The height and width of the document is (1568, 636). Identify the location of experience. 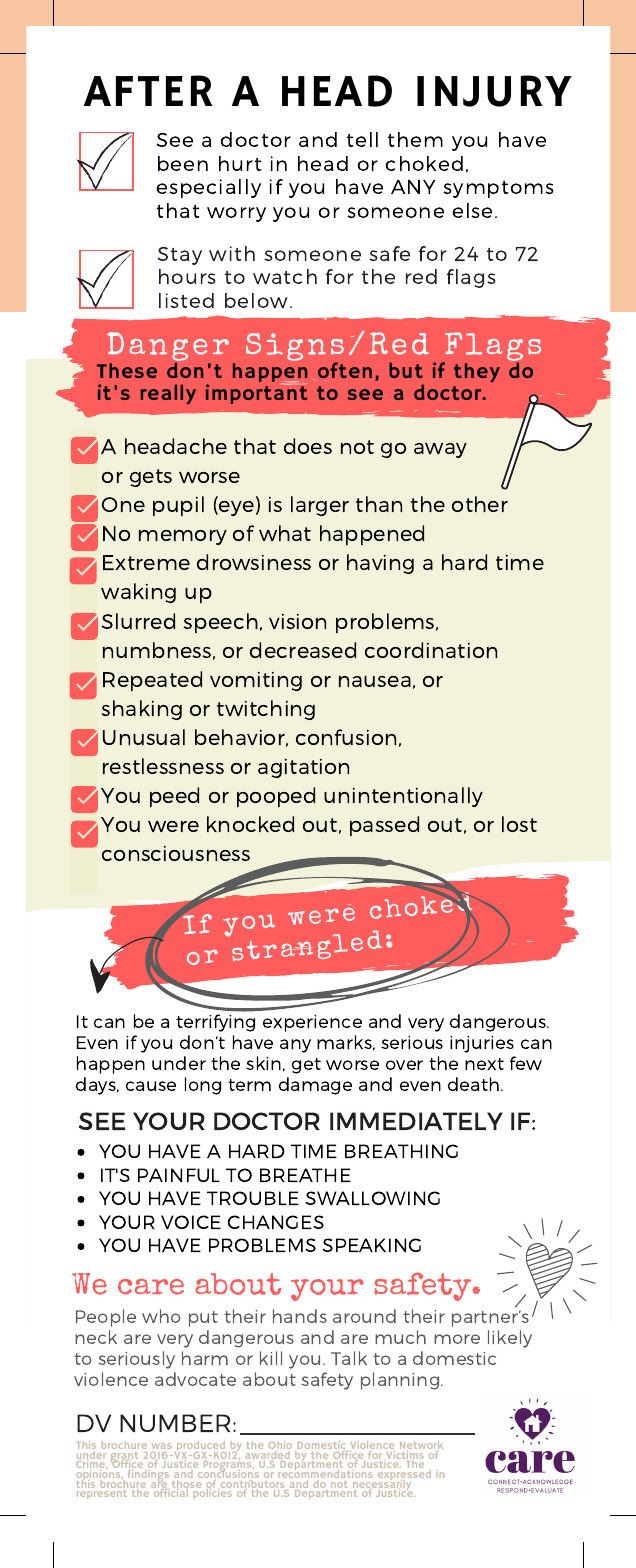
(312, 1023).
